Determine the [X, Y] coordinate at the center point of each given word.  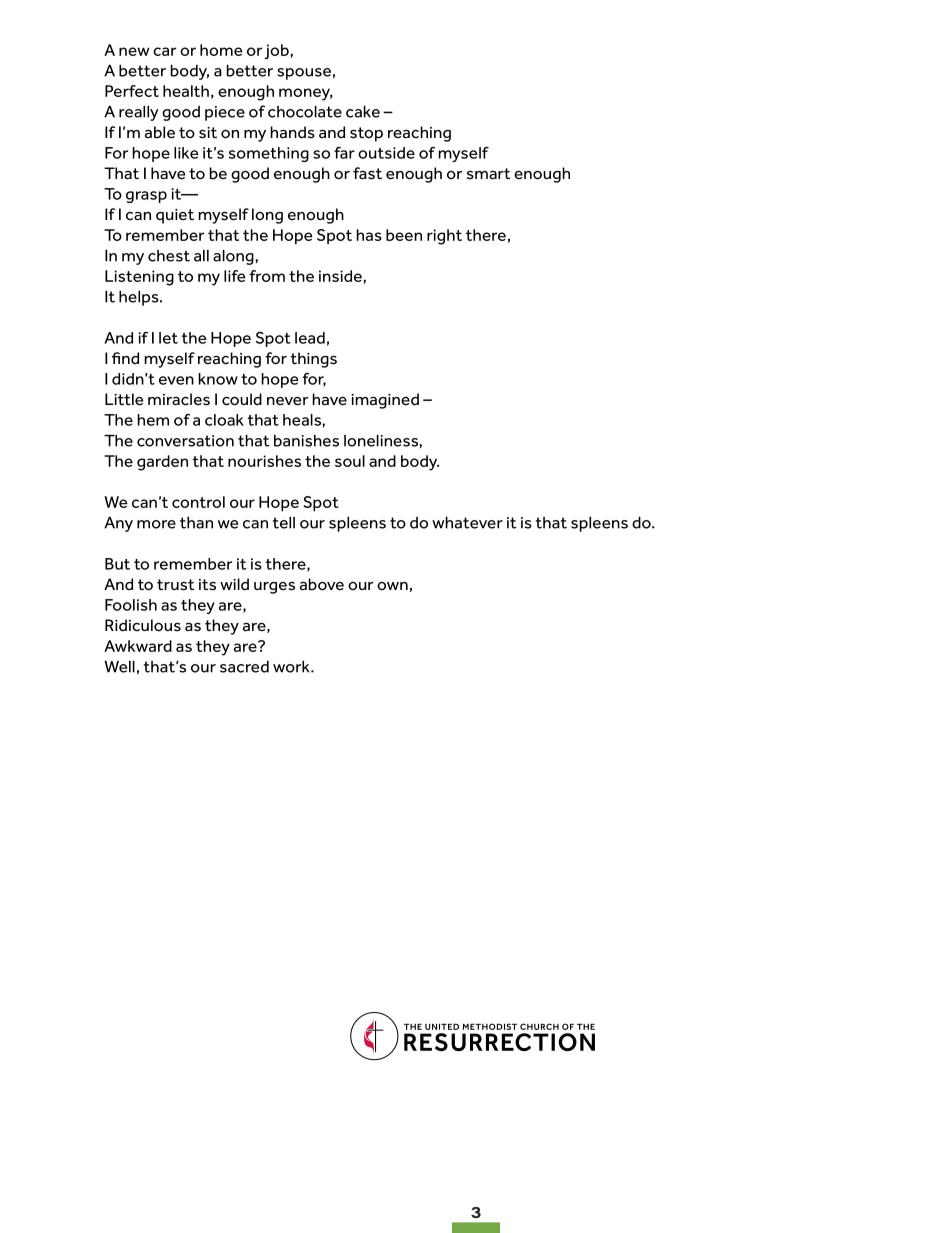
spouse [304, 74]
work [292, 667]
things [314, 360]
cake [363, 112]
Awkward [138, 646]
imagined [385, 401]
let [168, 338]
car [164, 51]
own [392, 586]
